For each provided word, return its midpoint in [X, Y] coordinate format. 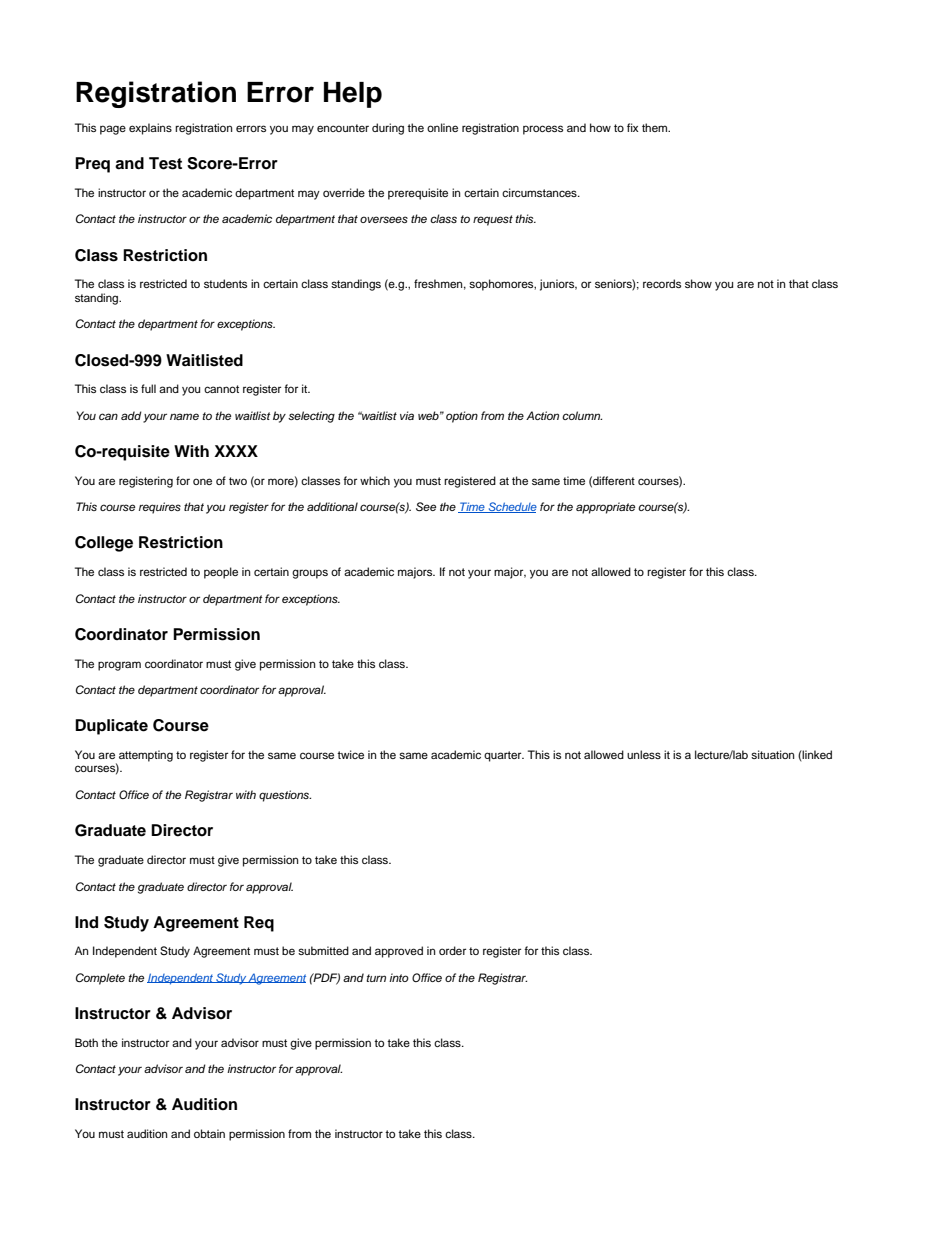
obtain [209, 1133]
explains [150, 129]
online [442, 127]
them [656, 127]
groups [310, 574]
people [221, 573]
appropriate [605, 508]
